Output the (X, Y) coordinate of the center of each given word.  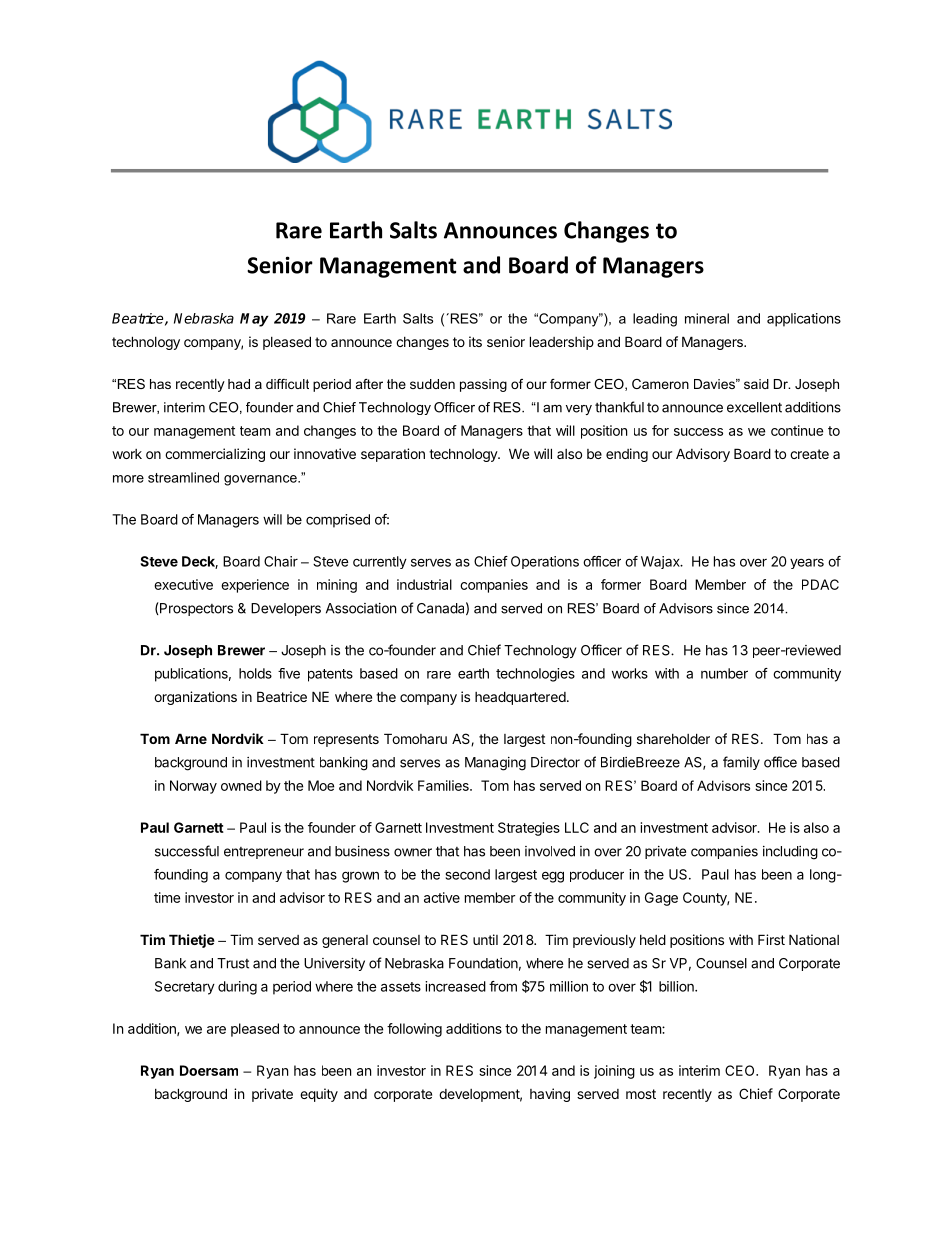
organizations (195, 698)
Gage (661, 899)
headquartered (521, 698)
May (254, 320)
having (550, 1095)
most (641, 1094)
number (724, 673)
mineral (707, 318)
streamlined (183, 477)
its (475, 341)
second (468, 874)
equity (319, 1095)
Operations (545, 562)
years (807, 563)
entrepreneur (264, 853)
